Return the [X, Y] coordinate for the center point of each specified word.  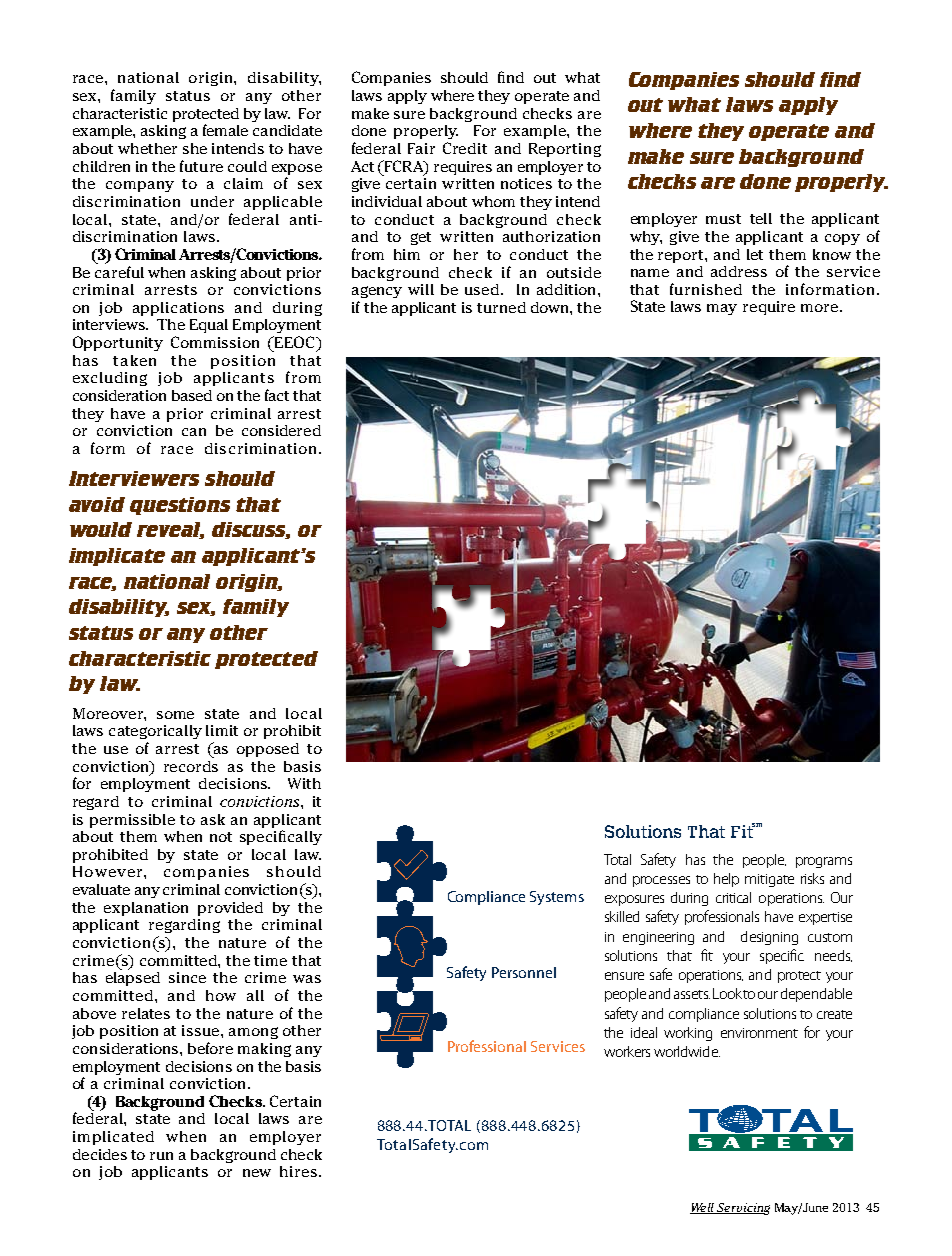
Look [727, 993]
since [187, 977]
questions [180, 506]
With [304, 783]
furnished [706, 289]
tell [761, 218]
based [192, 395]
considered [281, 430]
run [161, 1156]
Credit [465, 148]
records [191, 766]
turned [501, 307]
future [201, 166]
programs [824, 862]
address [739, 271]
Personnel [524, 972]
